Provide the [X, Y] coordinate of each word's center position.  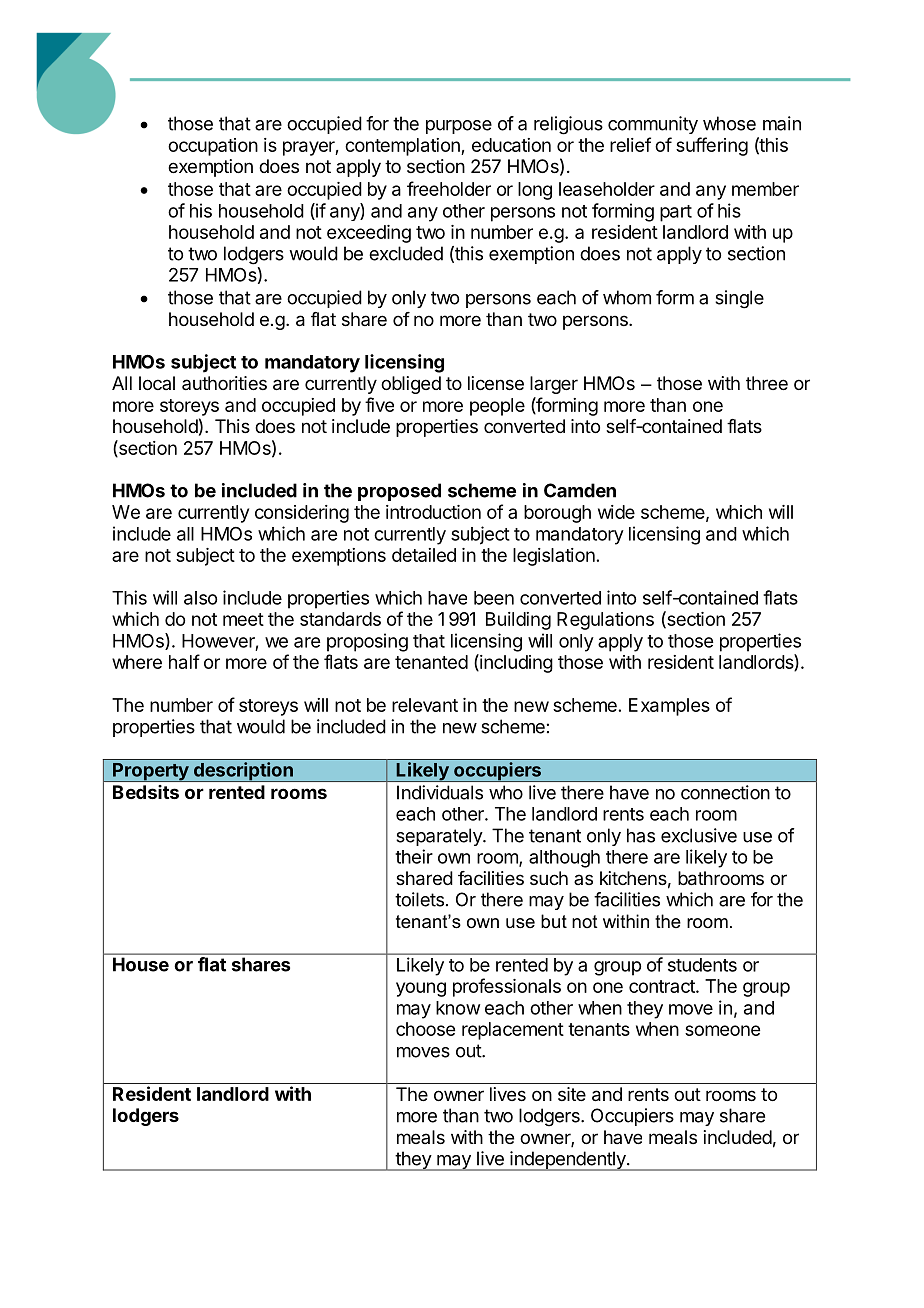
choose [425, 1029]
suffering [712, 146]
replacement [513, 1031]
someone [722, 1030]
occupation [213, 147]
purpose [459, 127]
